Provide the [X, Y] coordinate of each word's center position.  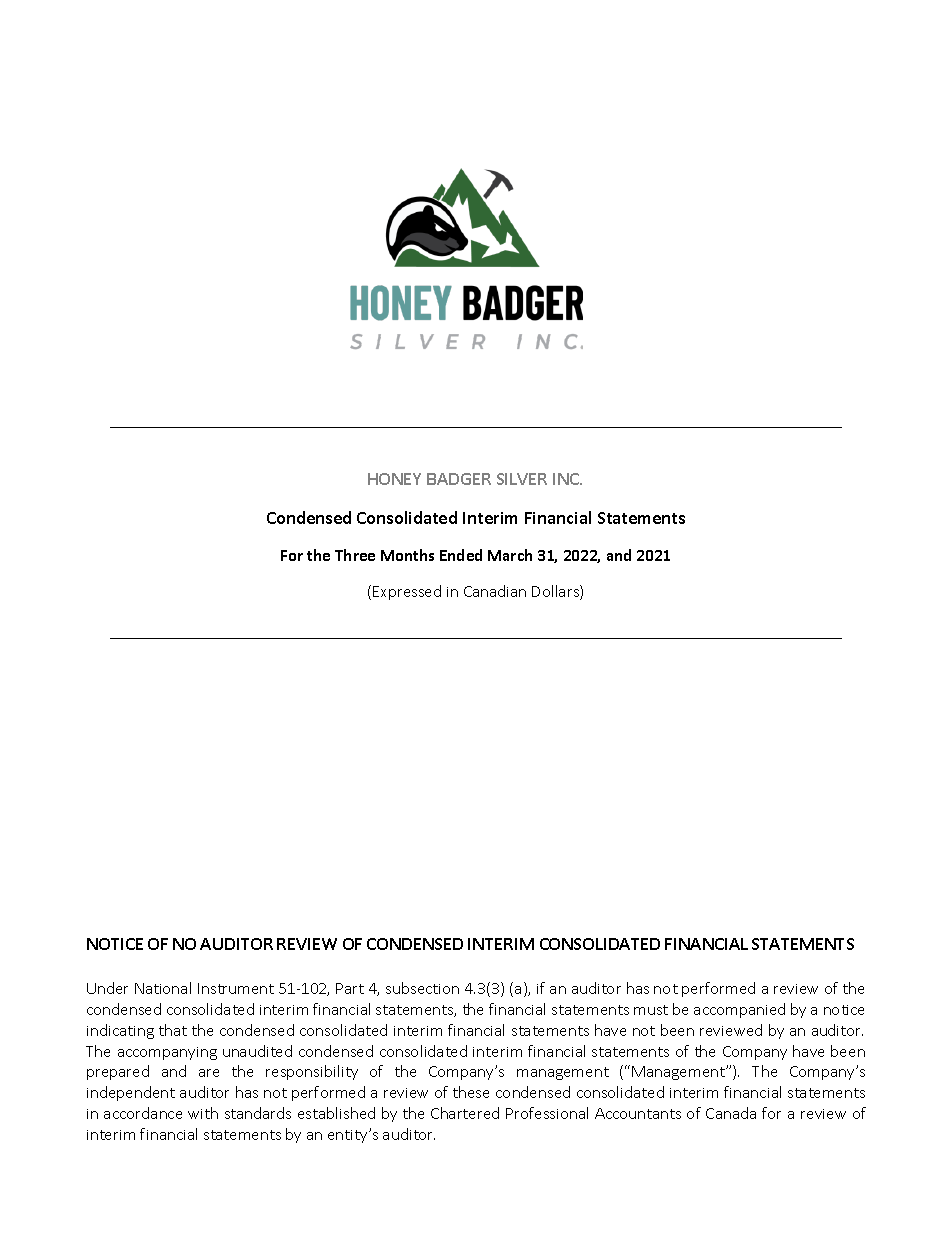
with [203, 1113]
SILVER [522, 479]
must [651, 1010]
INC [567, 479]
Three [355, 555]
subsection [422, 988]
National [163, 988]
